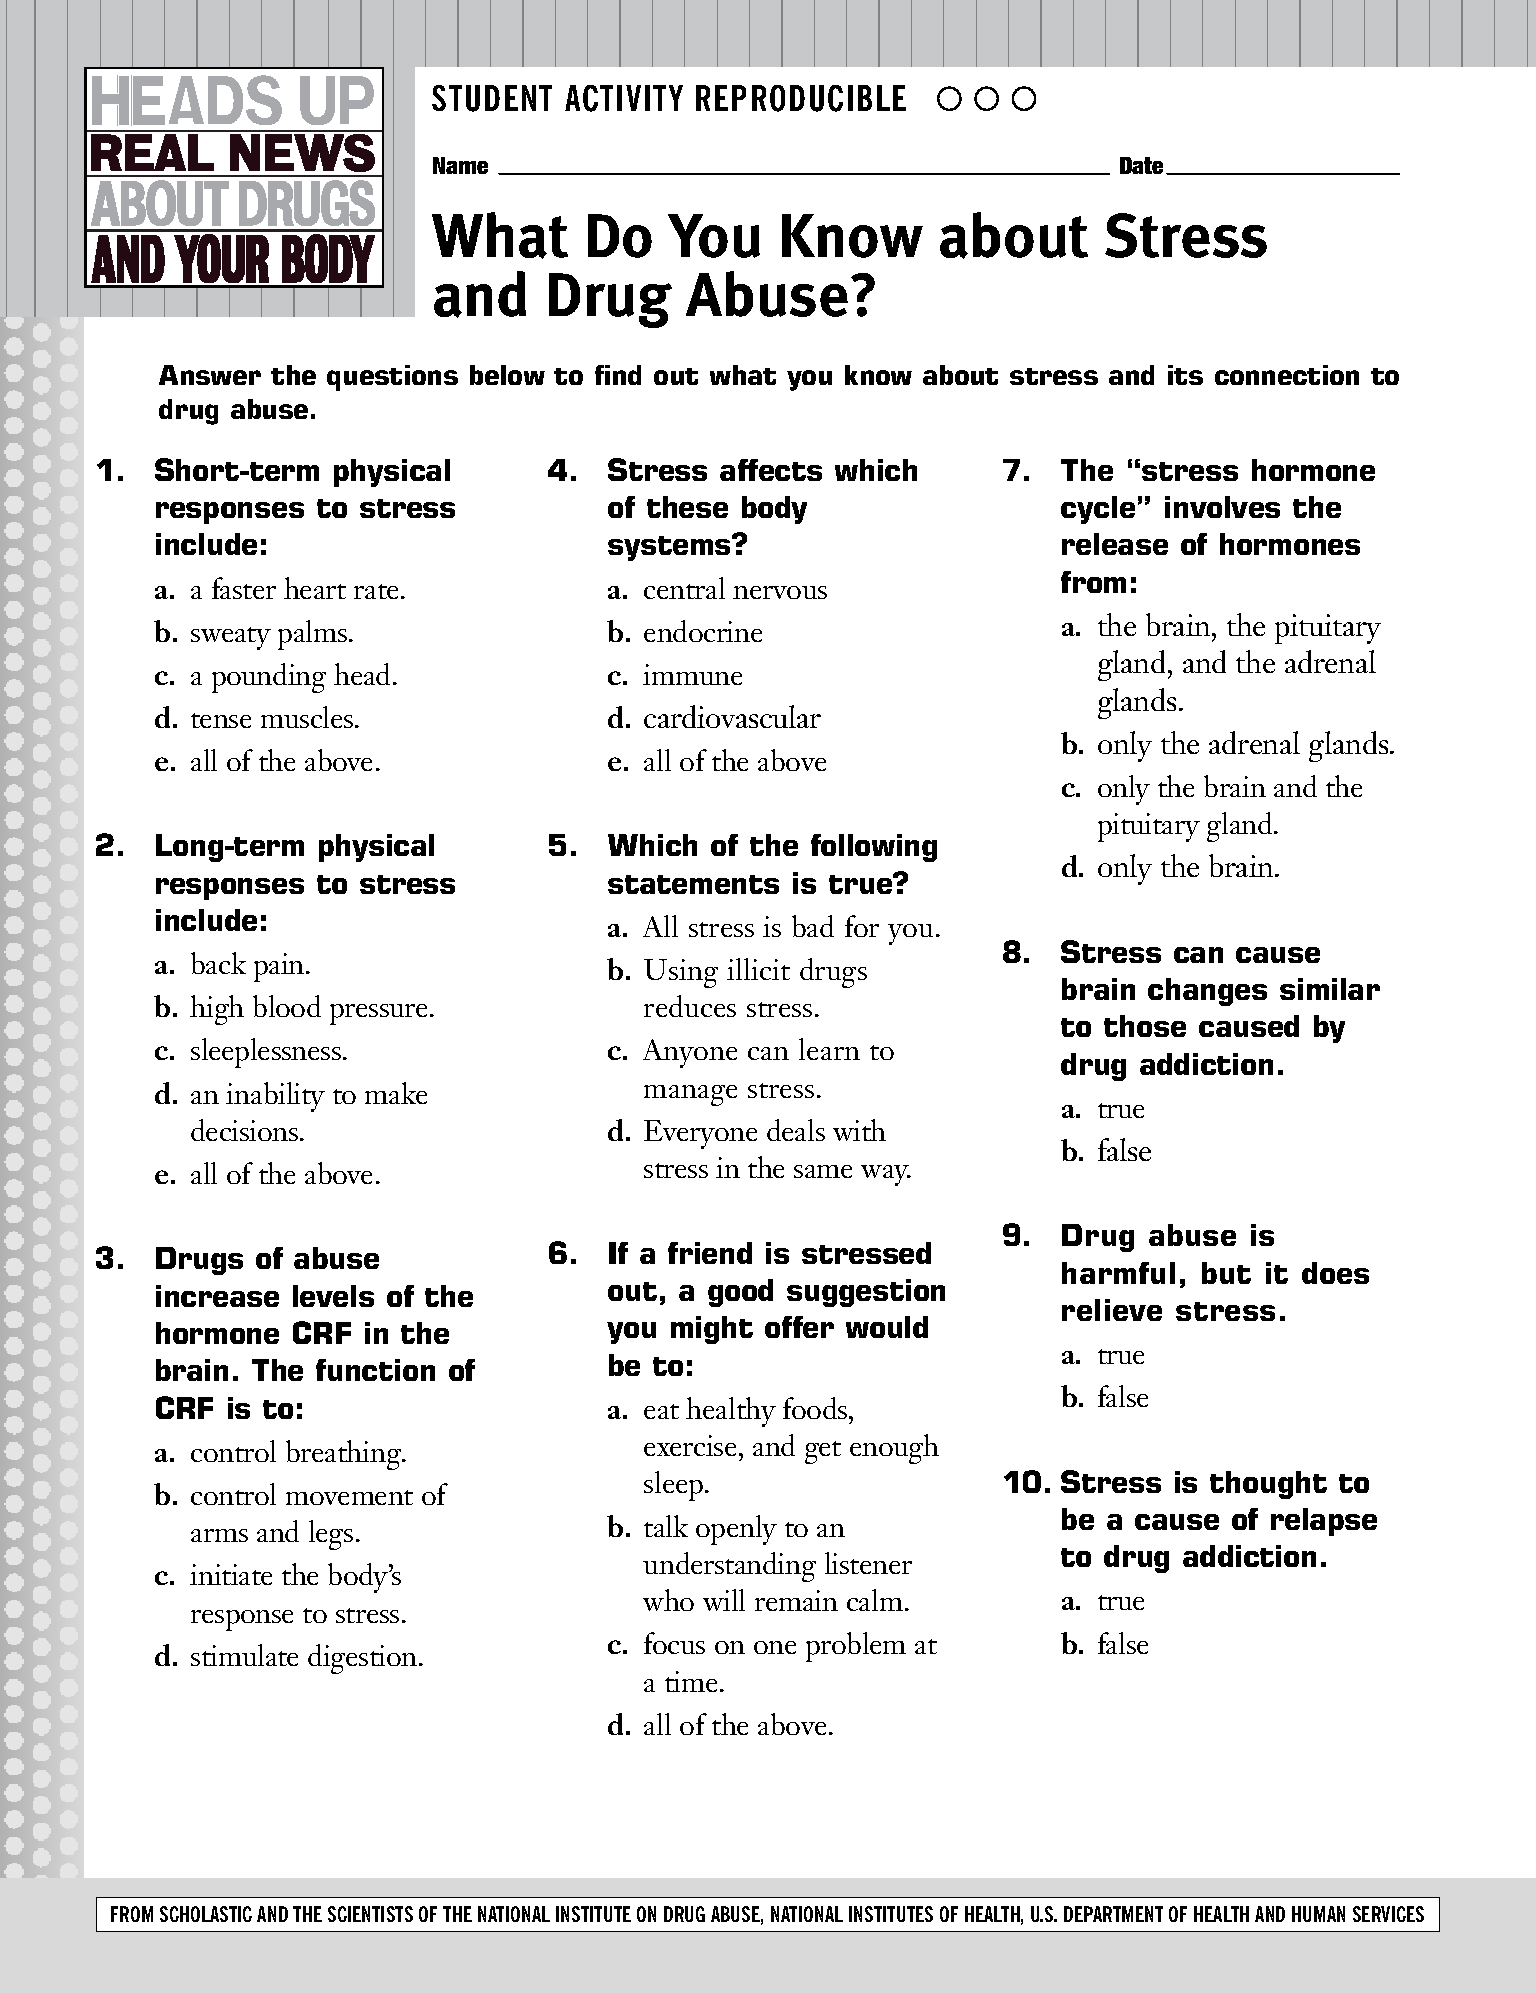 The height and width of the screenshot is (1993, 1536). I want to click on Date, so click(1141, 165).
